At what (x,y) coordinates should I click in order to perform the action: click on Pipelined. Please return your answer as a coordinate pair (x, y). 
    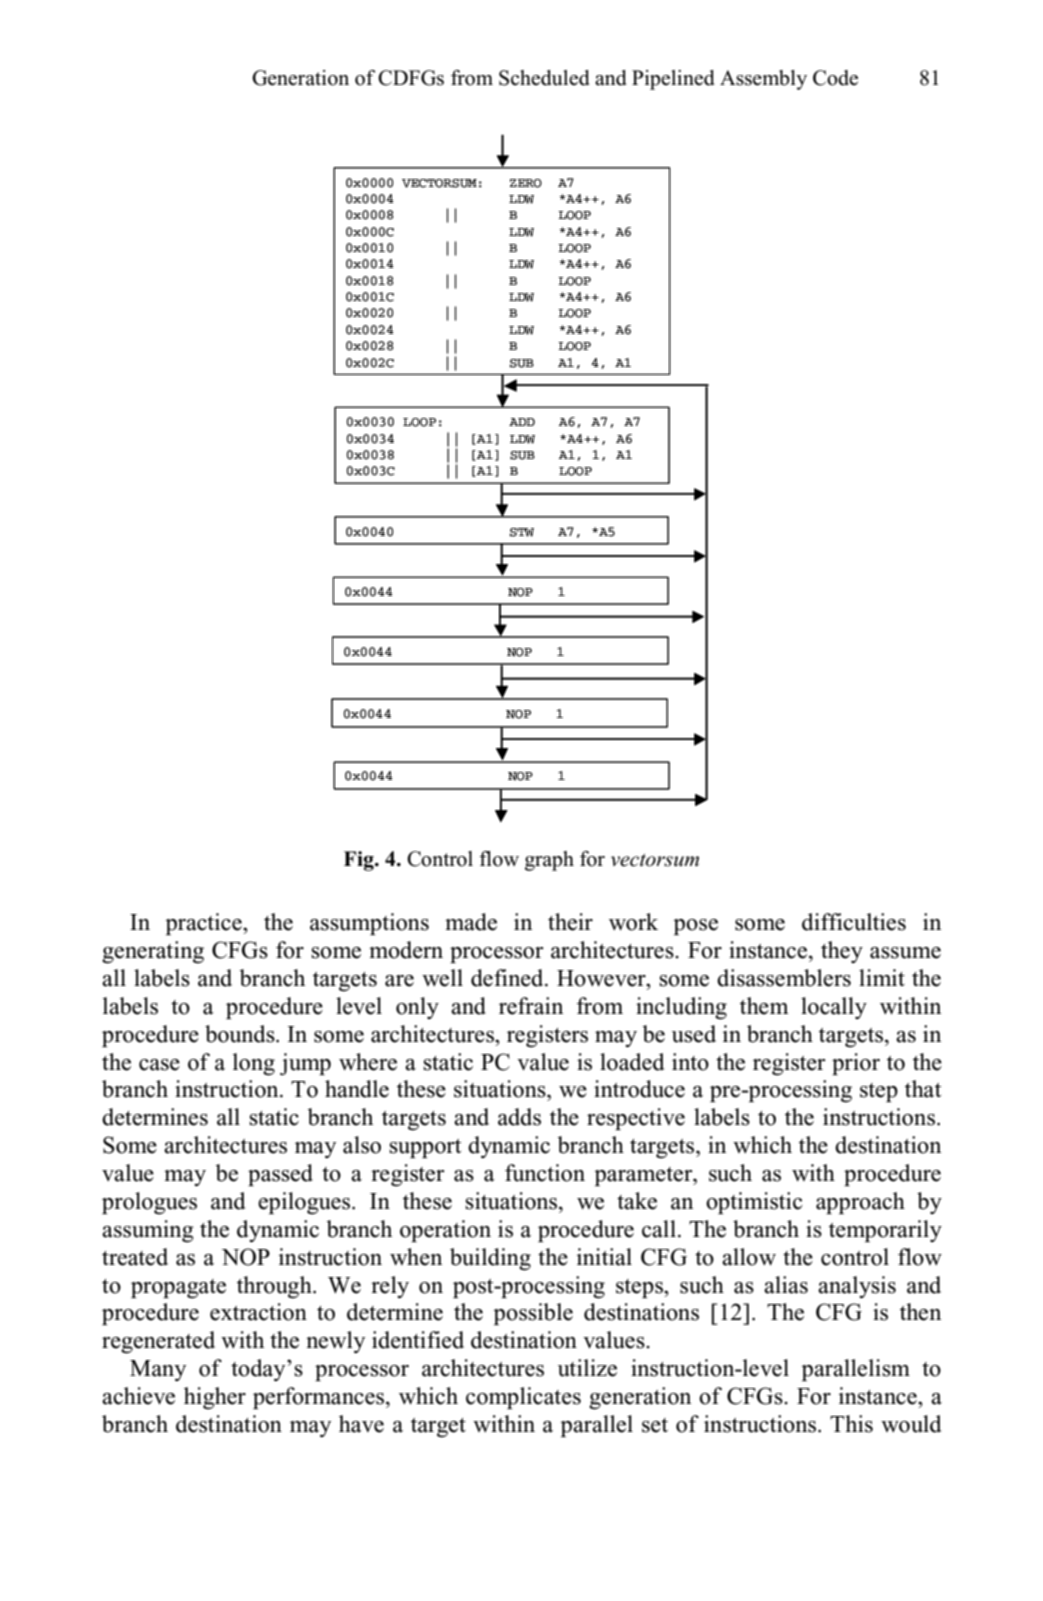
    Looking at the image, I should click on (673, 80).
